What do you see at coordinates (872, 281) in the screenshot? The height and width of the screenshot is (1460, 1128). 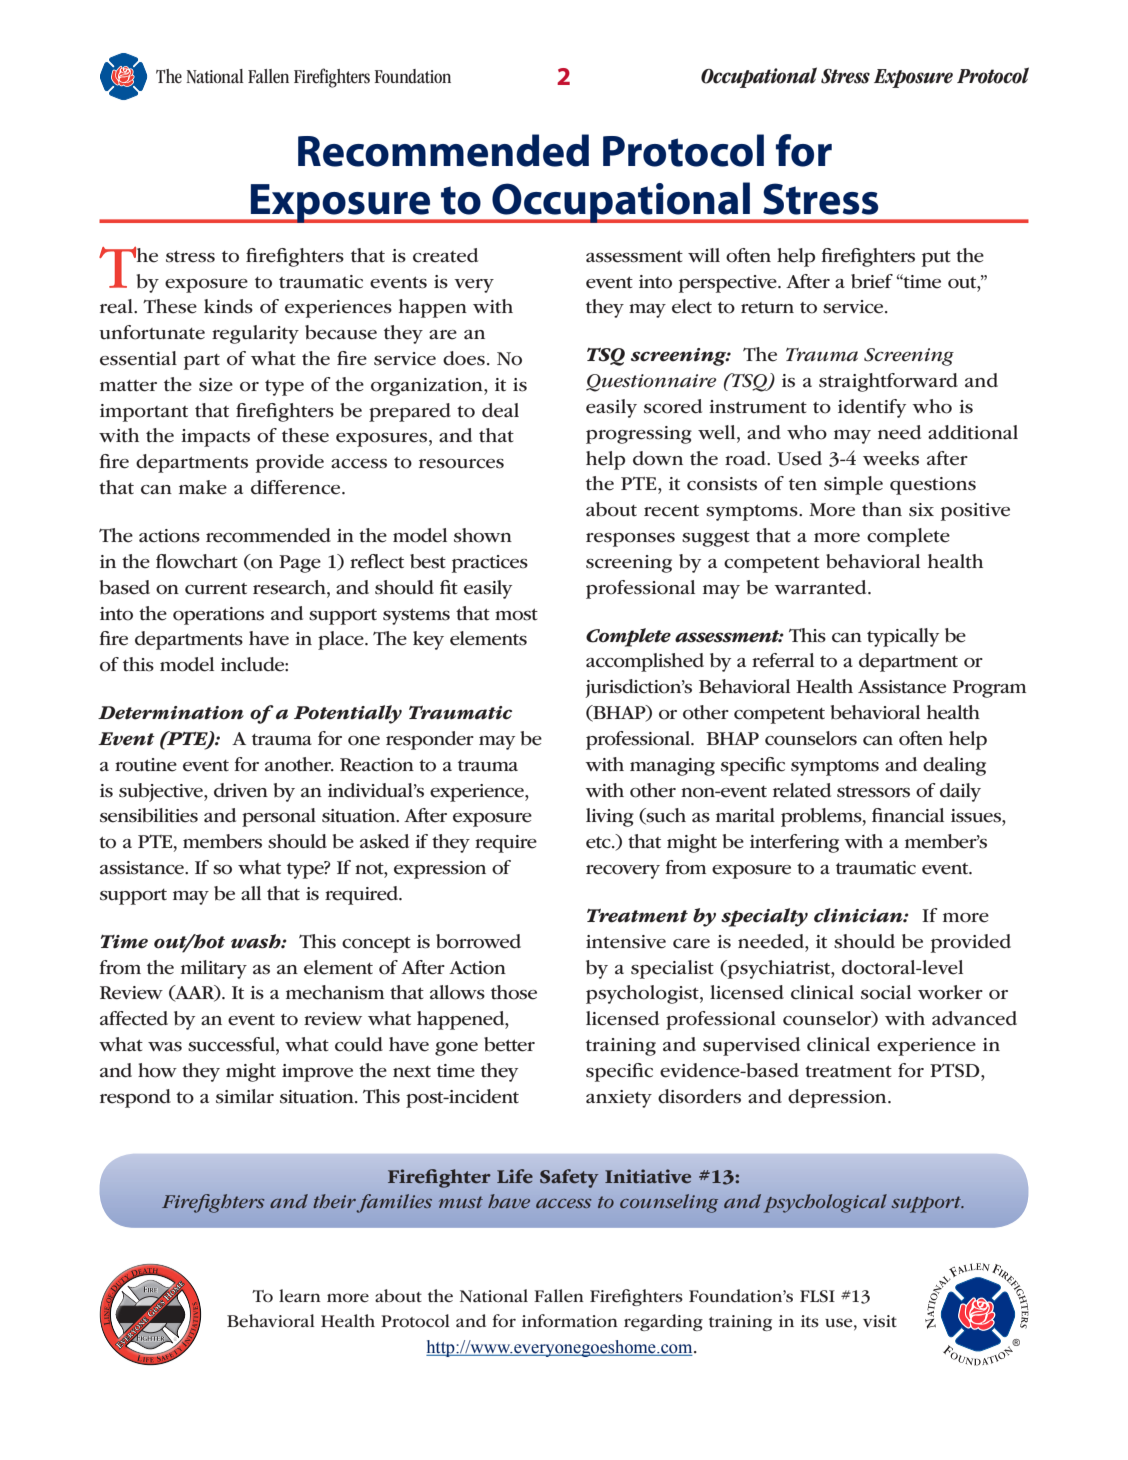 I see `brief` at bounding box center [872, 281].
